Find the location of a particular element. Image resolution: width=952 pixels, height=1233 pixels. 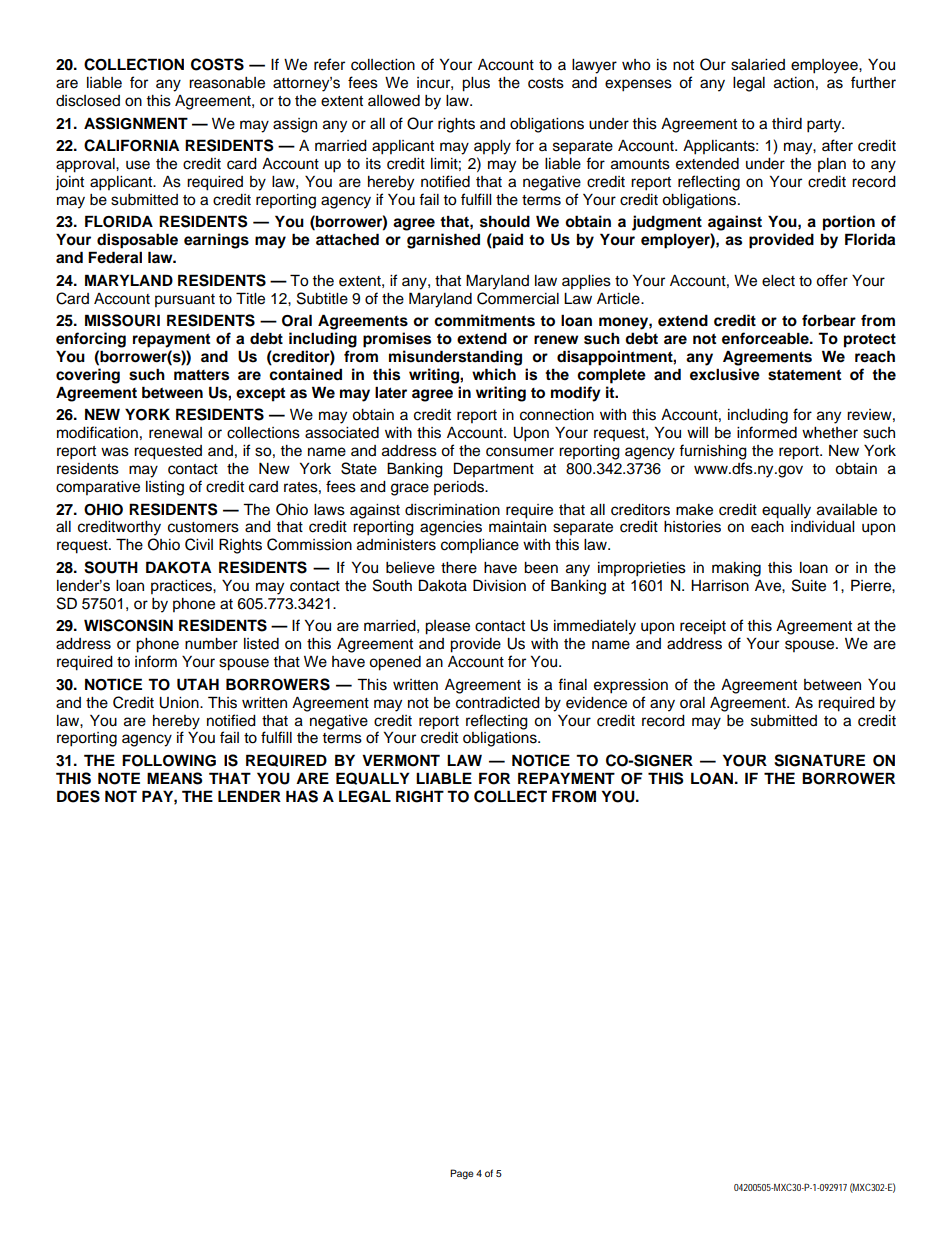

Suite is located at coordinates (809, 585).
